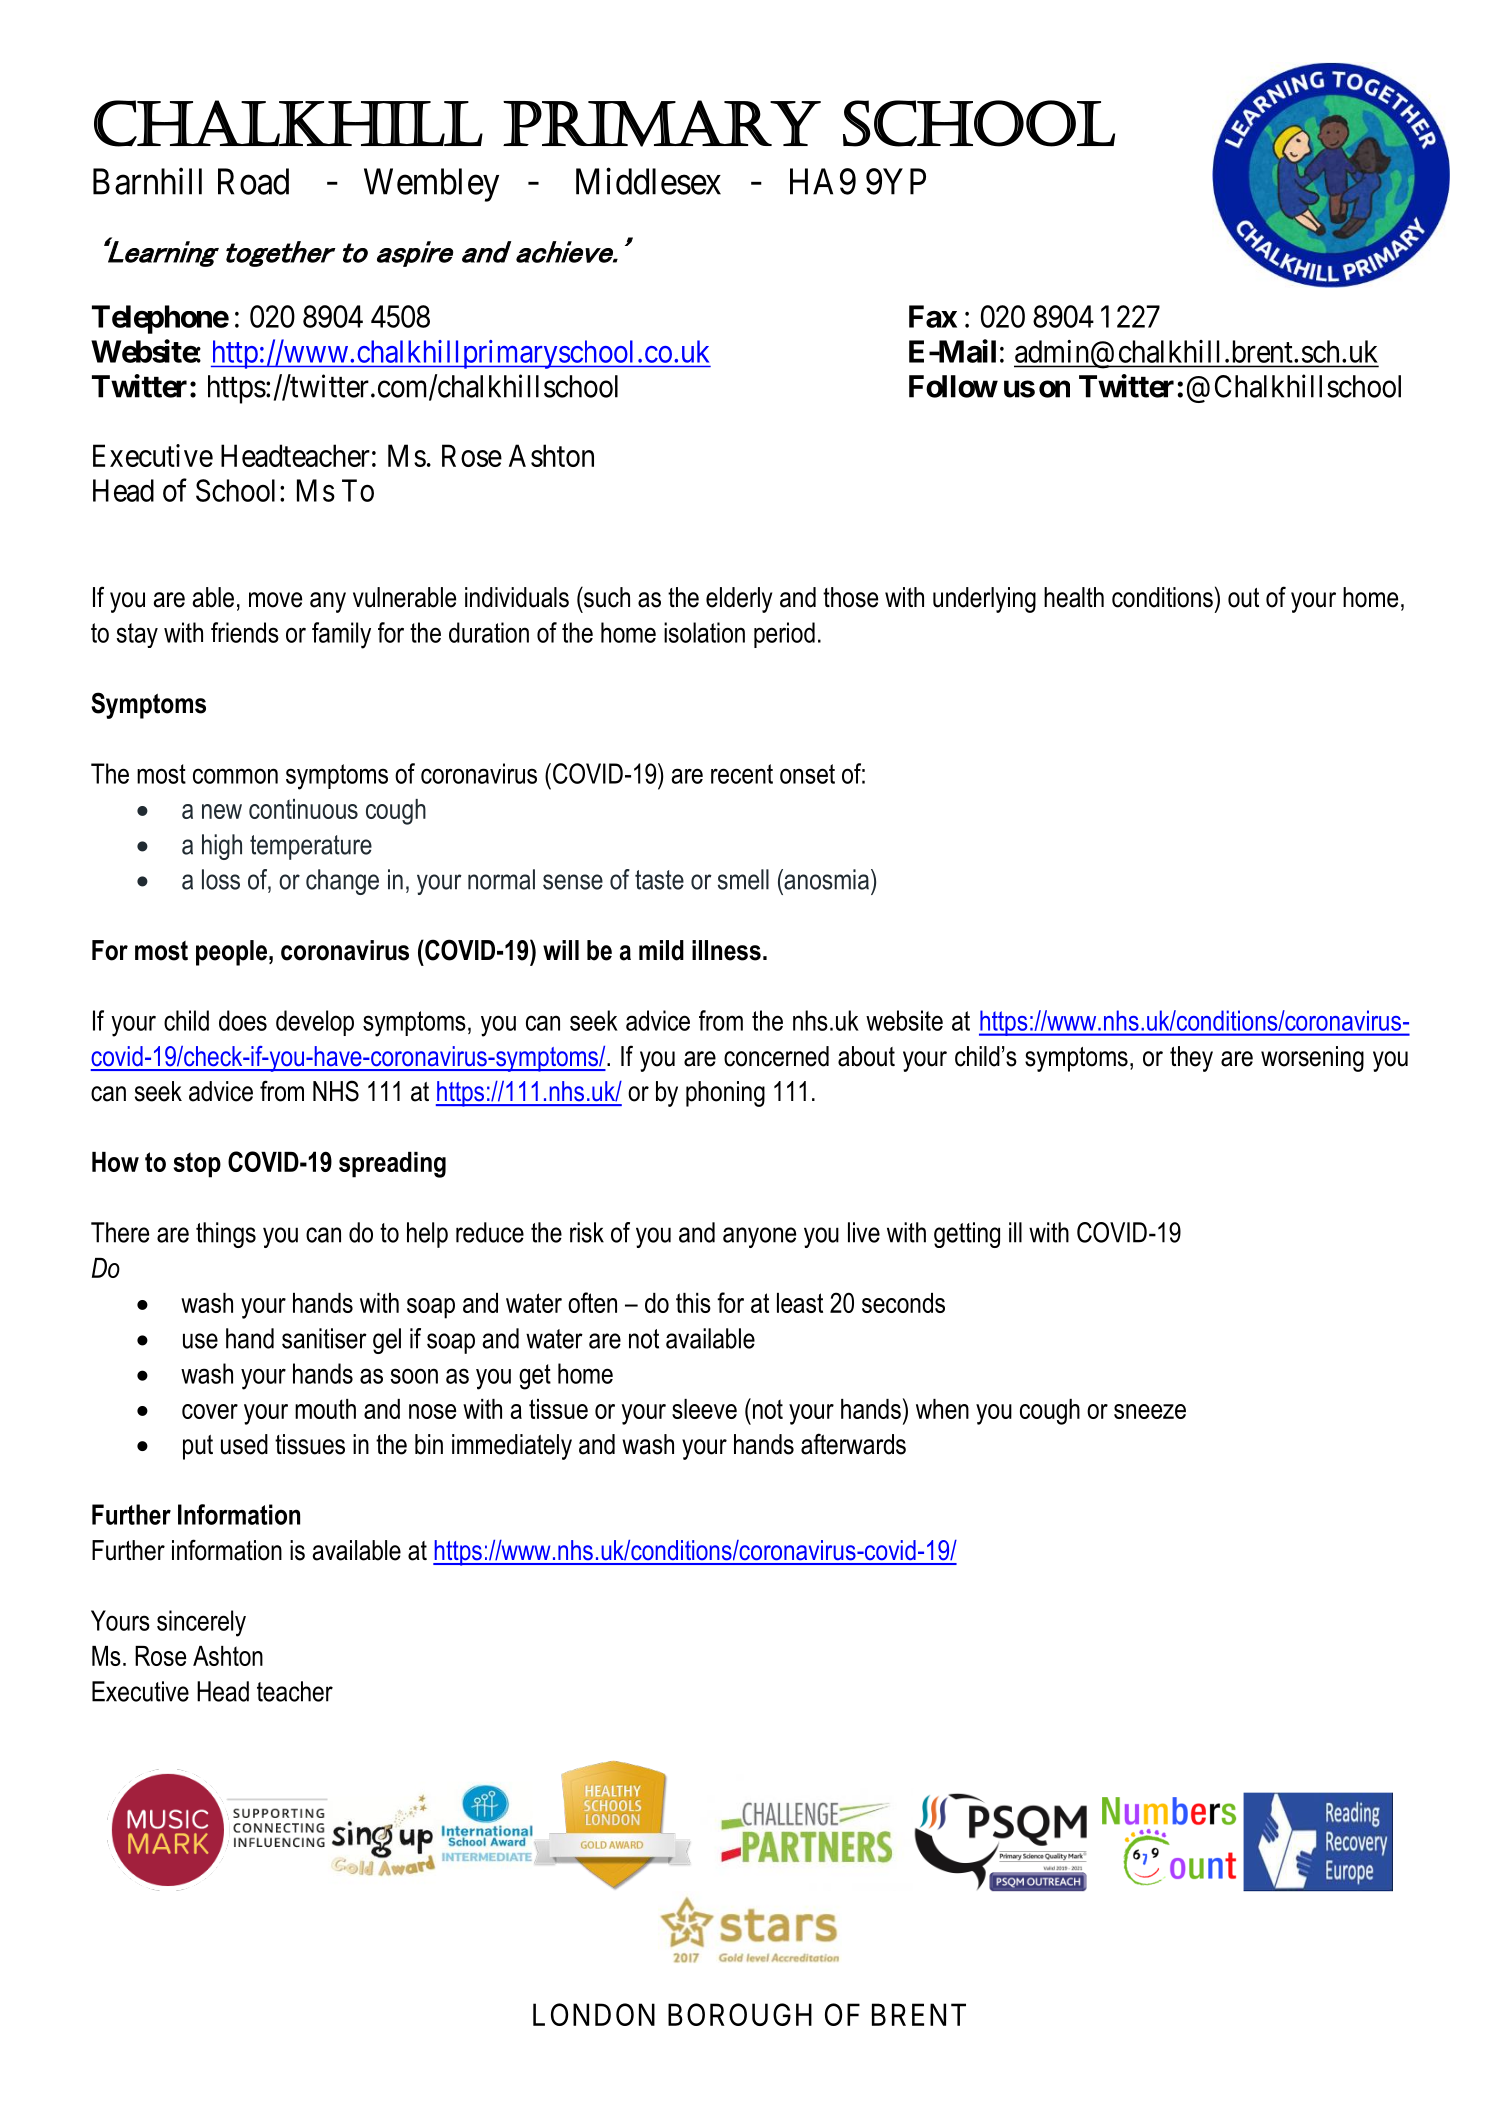 Image resolution: width=1500 pixels, height=2122 pixels. What do you see at coordinates (853, 1444) in the document?
I see `afterwards` at bounding box center [853, 1444].
